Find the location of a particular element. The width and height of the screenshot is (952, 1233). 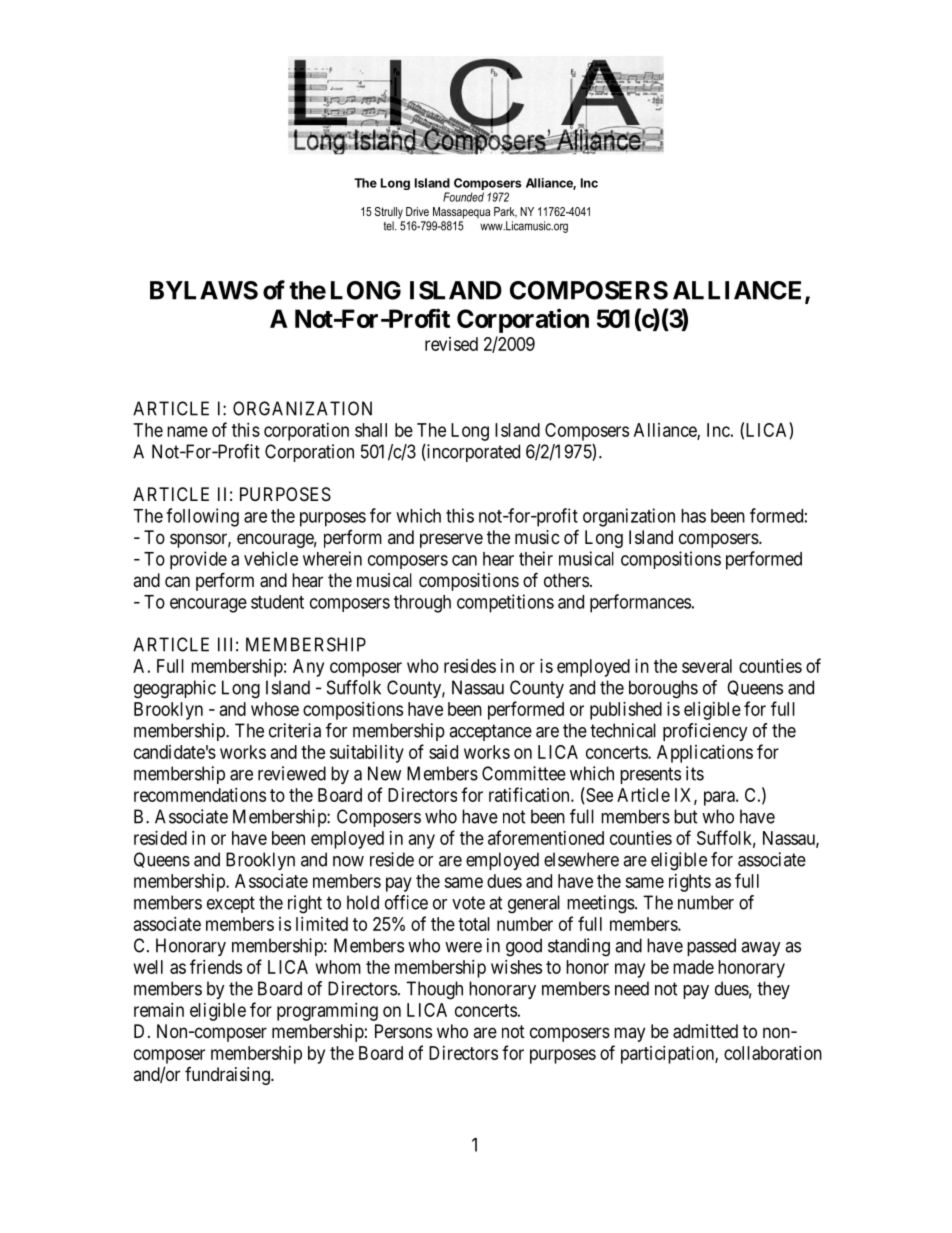

Persons is located at coordinates (403, 1031).
